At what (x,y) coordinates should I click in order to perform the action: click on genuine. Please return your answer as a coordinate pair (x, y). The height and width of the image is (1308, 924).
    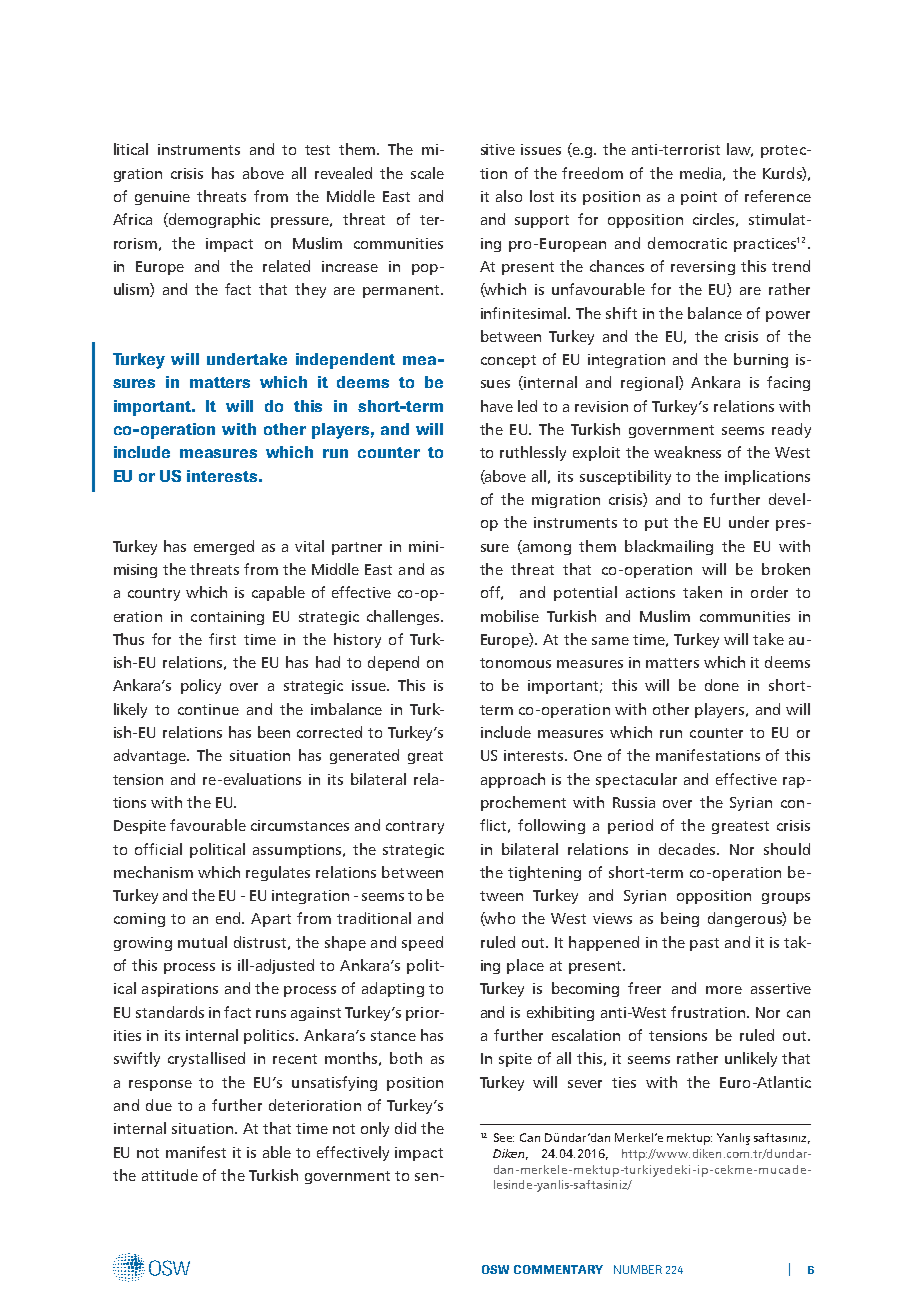
    Looking at the image, I should click on (162, 198).
